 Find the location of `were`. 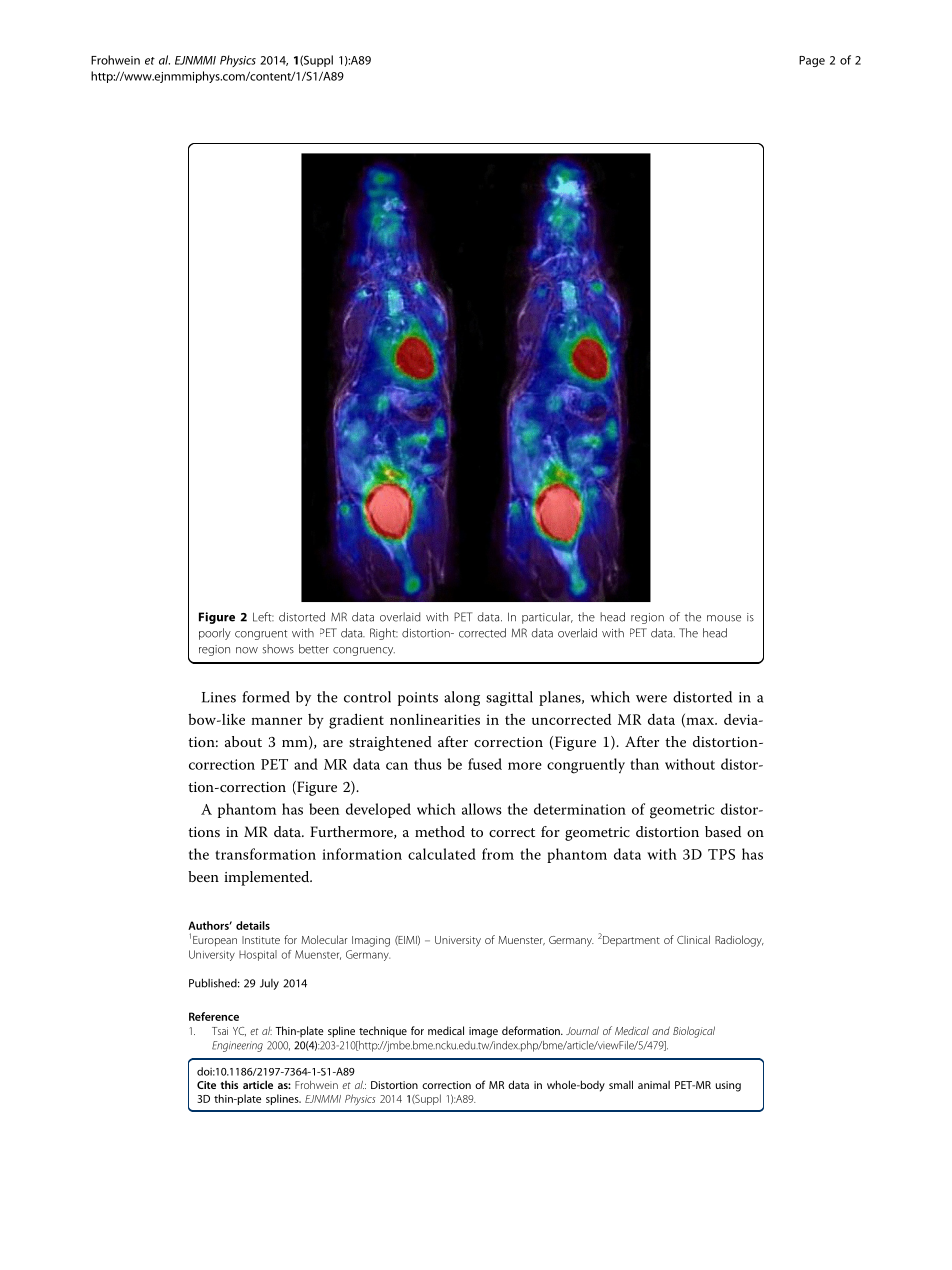

were is located at coordinates (651, 699).
